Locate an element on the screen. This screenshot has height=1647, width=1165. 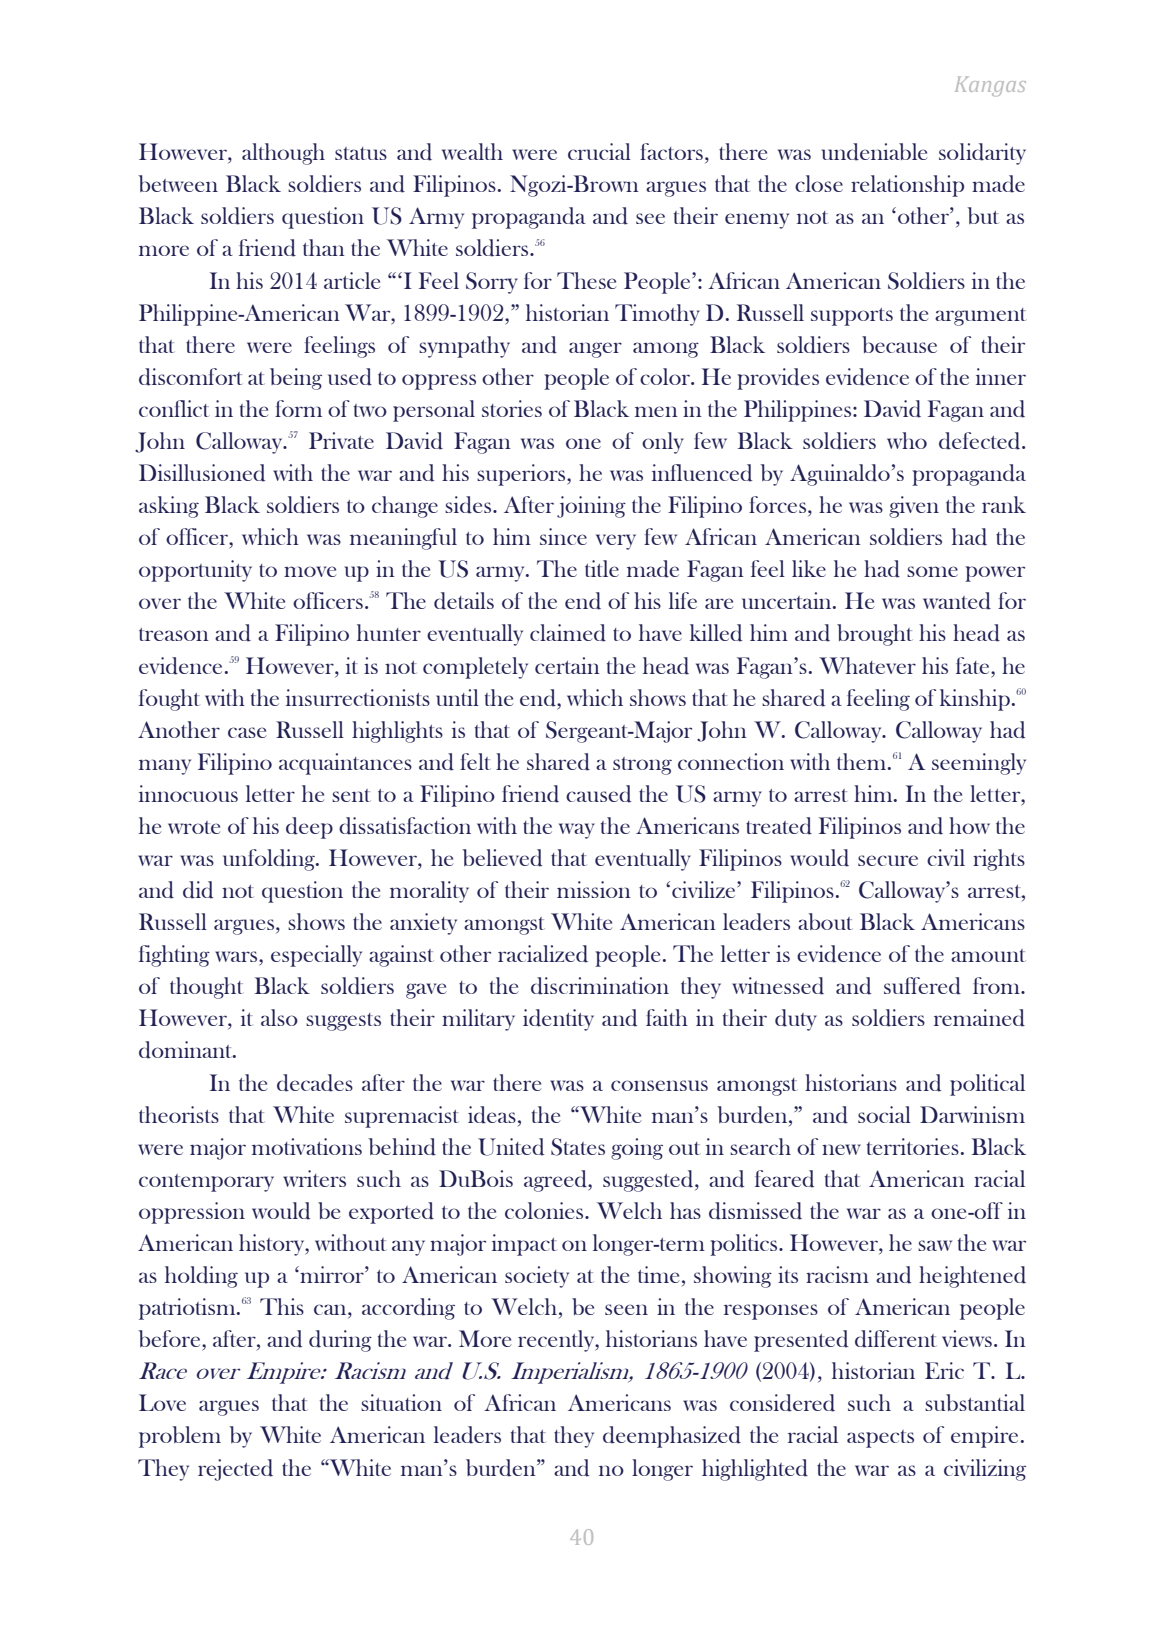
aspects is located at coordinates (880, 1439).
